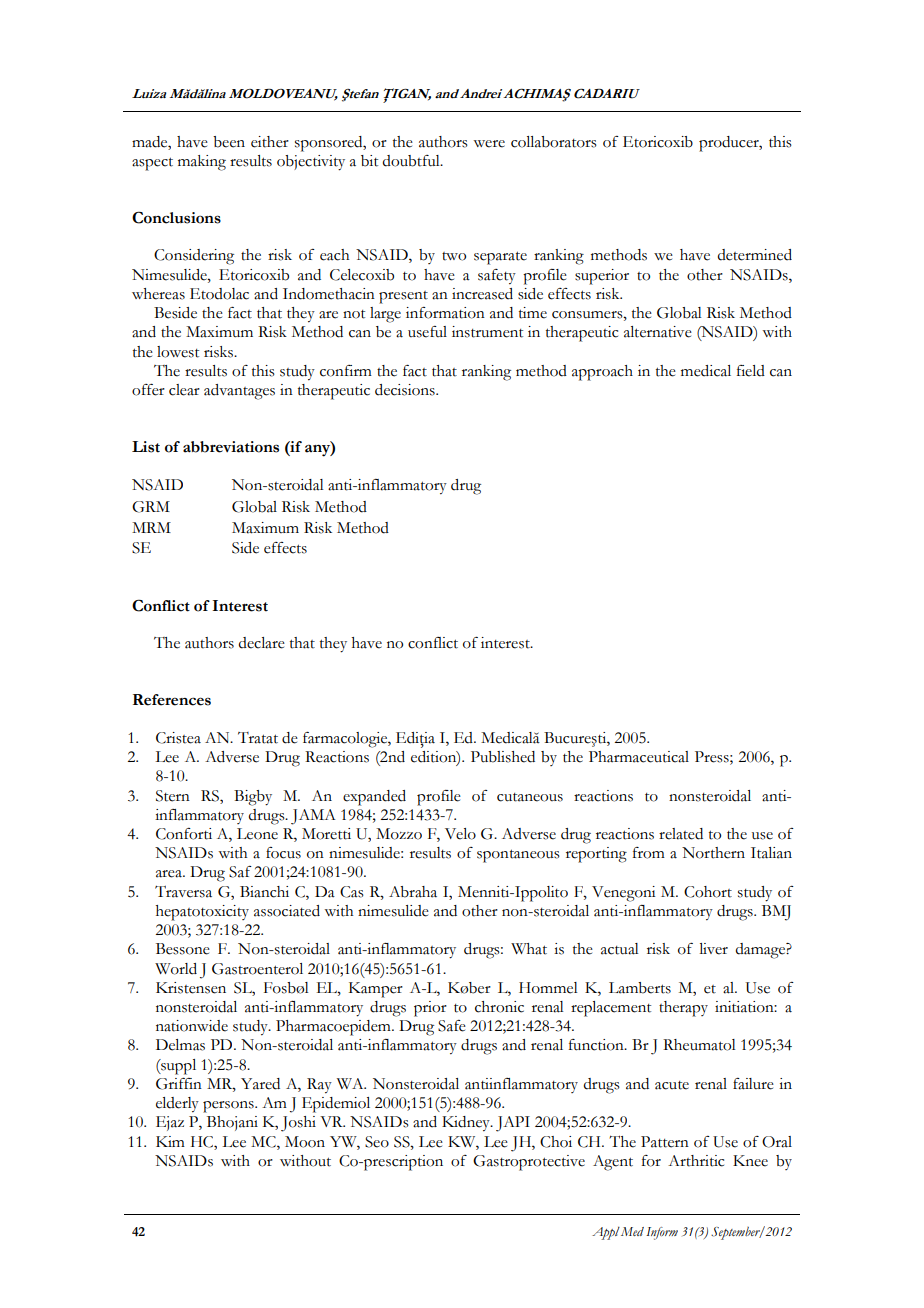  Describe the element at coordinates (406, 390) in the screenshot. I see `decisions` at that location.
